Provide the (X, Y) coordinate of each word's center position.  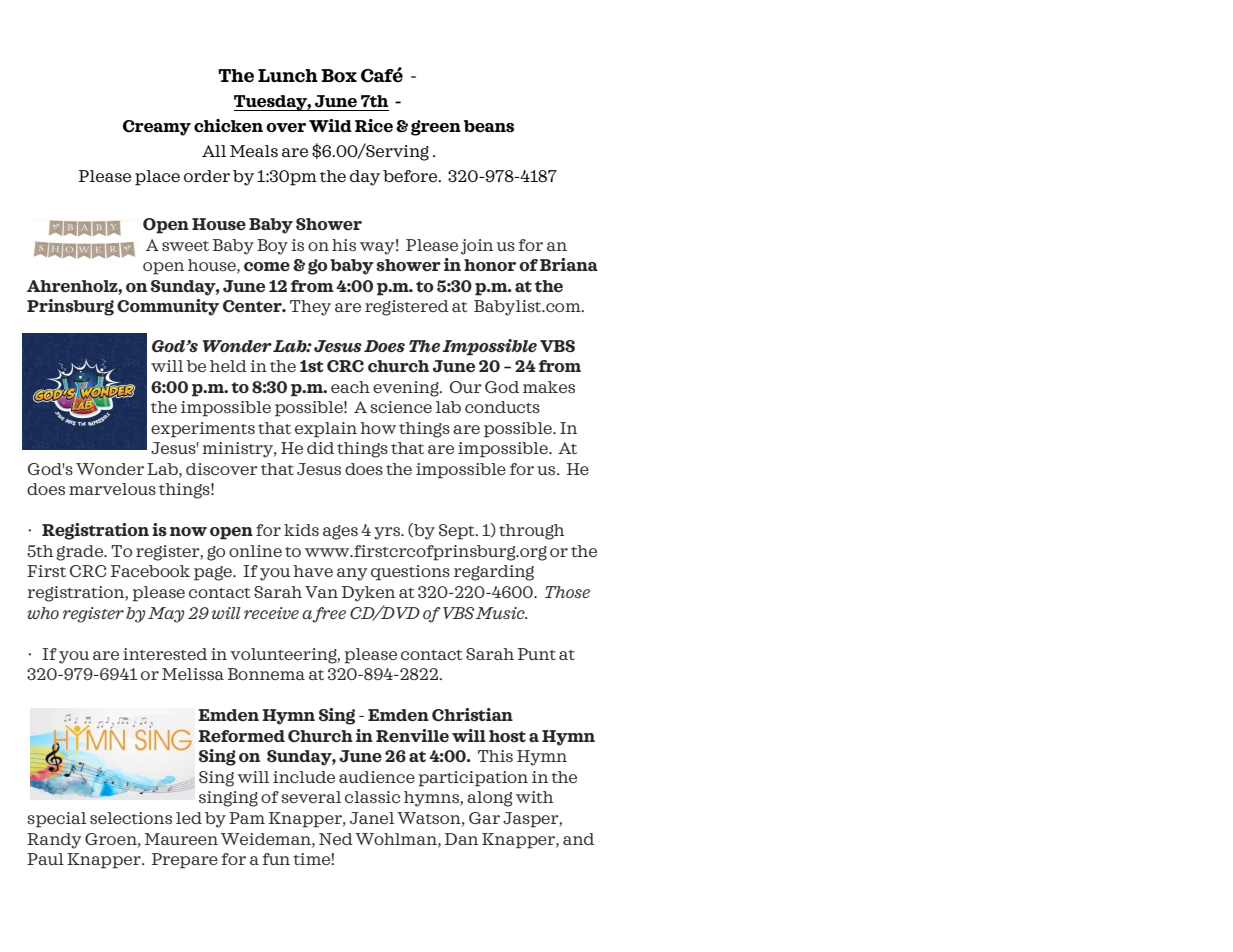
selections (131, 818)
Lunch (288, 76)
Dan (461, 839)
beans (489, 126)
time (311, 859)
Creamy (157, 128)
